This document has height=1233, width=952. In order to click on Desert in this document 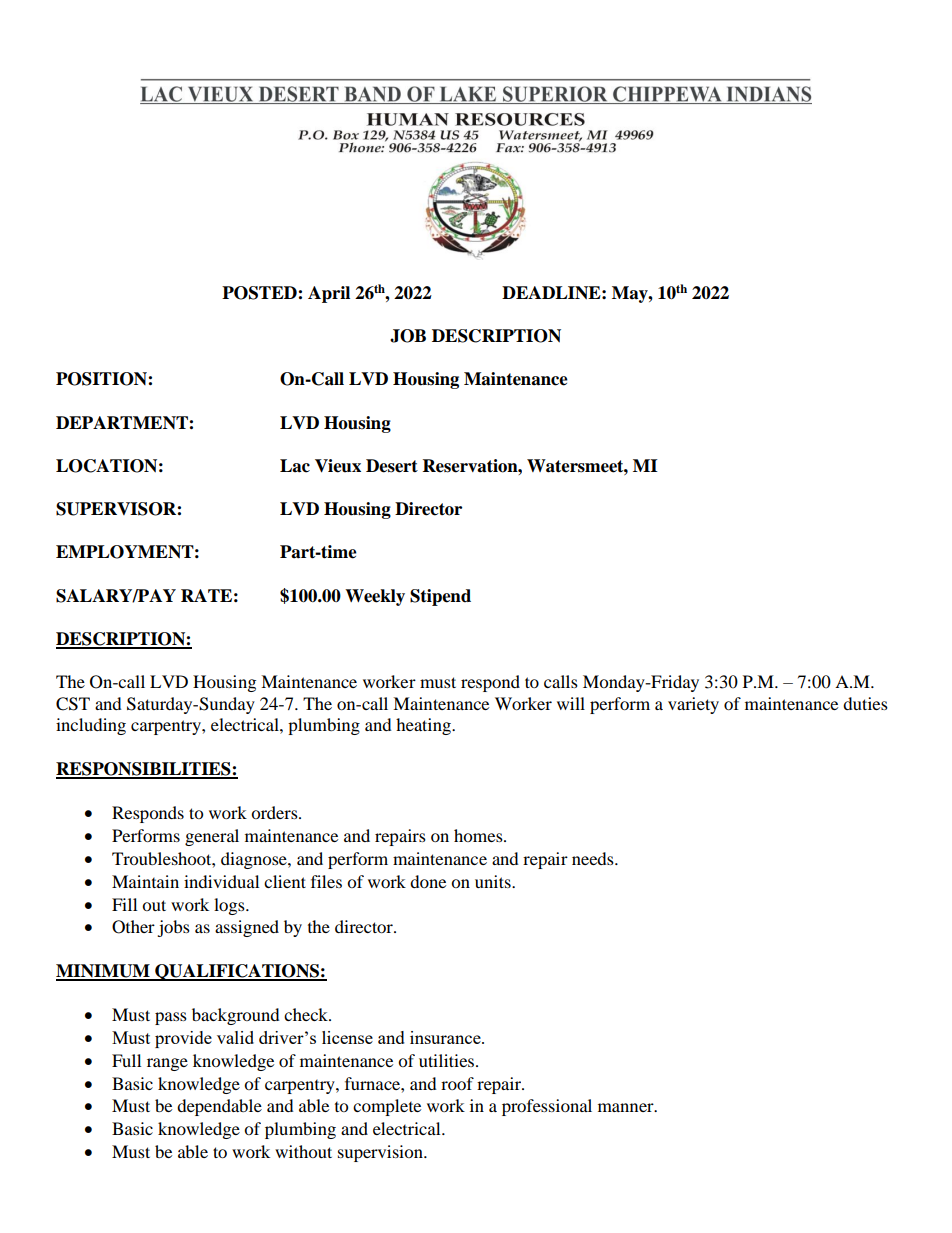, I will do `click(392, 466)`.
